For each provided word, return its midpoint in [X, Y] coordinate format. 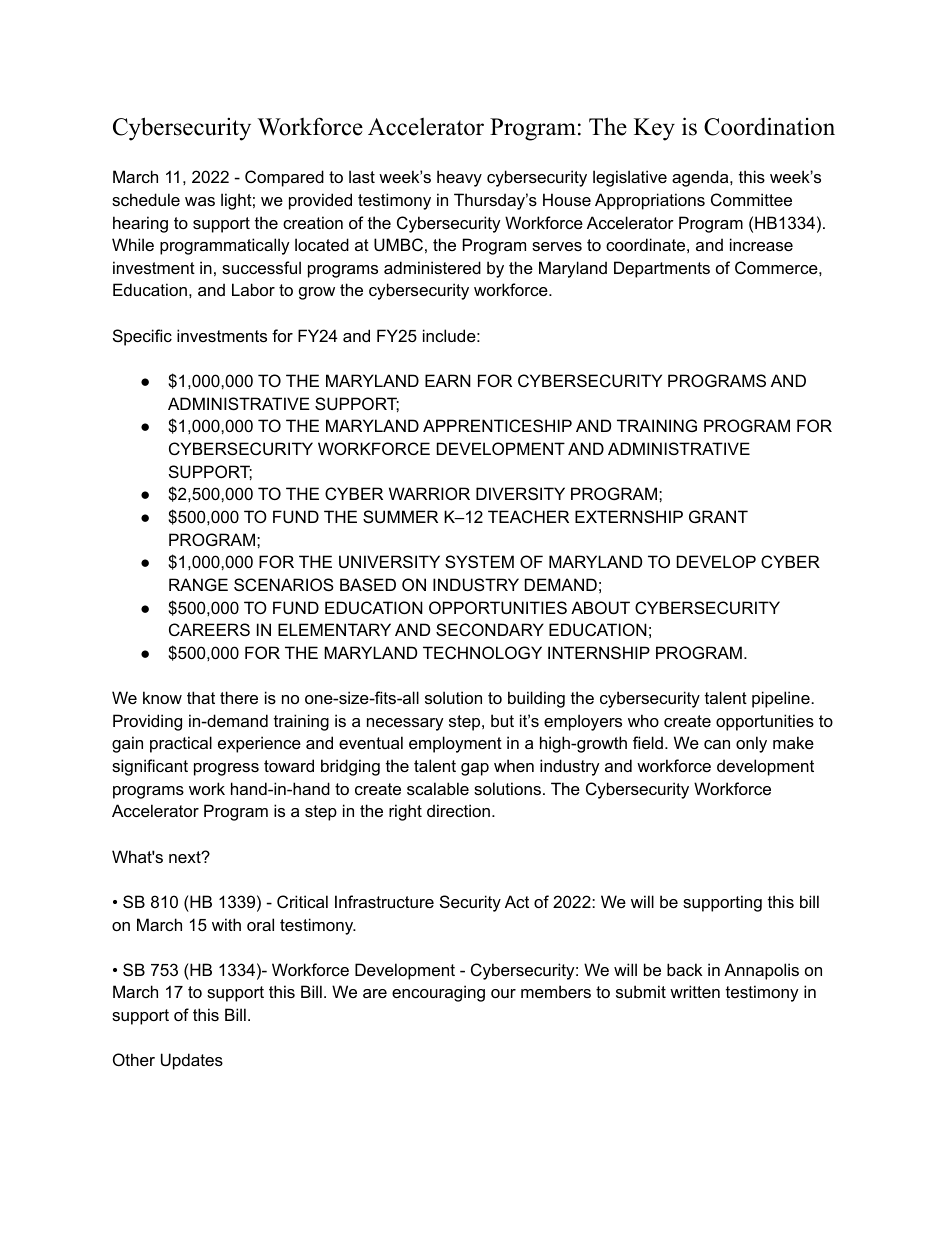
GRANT [718, 516]
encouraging [438, 993]
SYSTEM [479, 561]
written [695, 991]
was [200, 201]
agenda [701, 178]
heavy [459, 178]
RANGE [198, 584]
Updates [192, 1061]
